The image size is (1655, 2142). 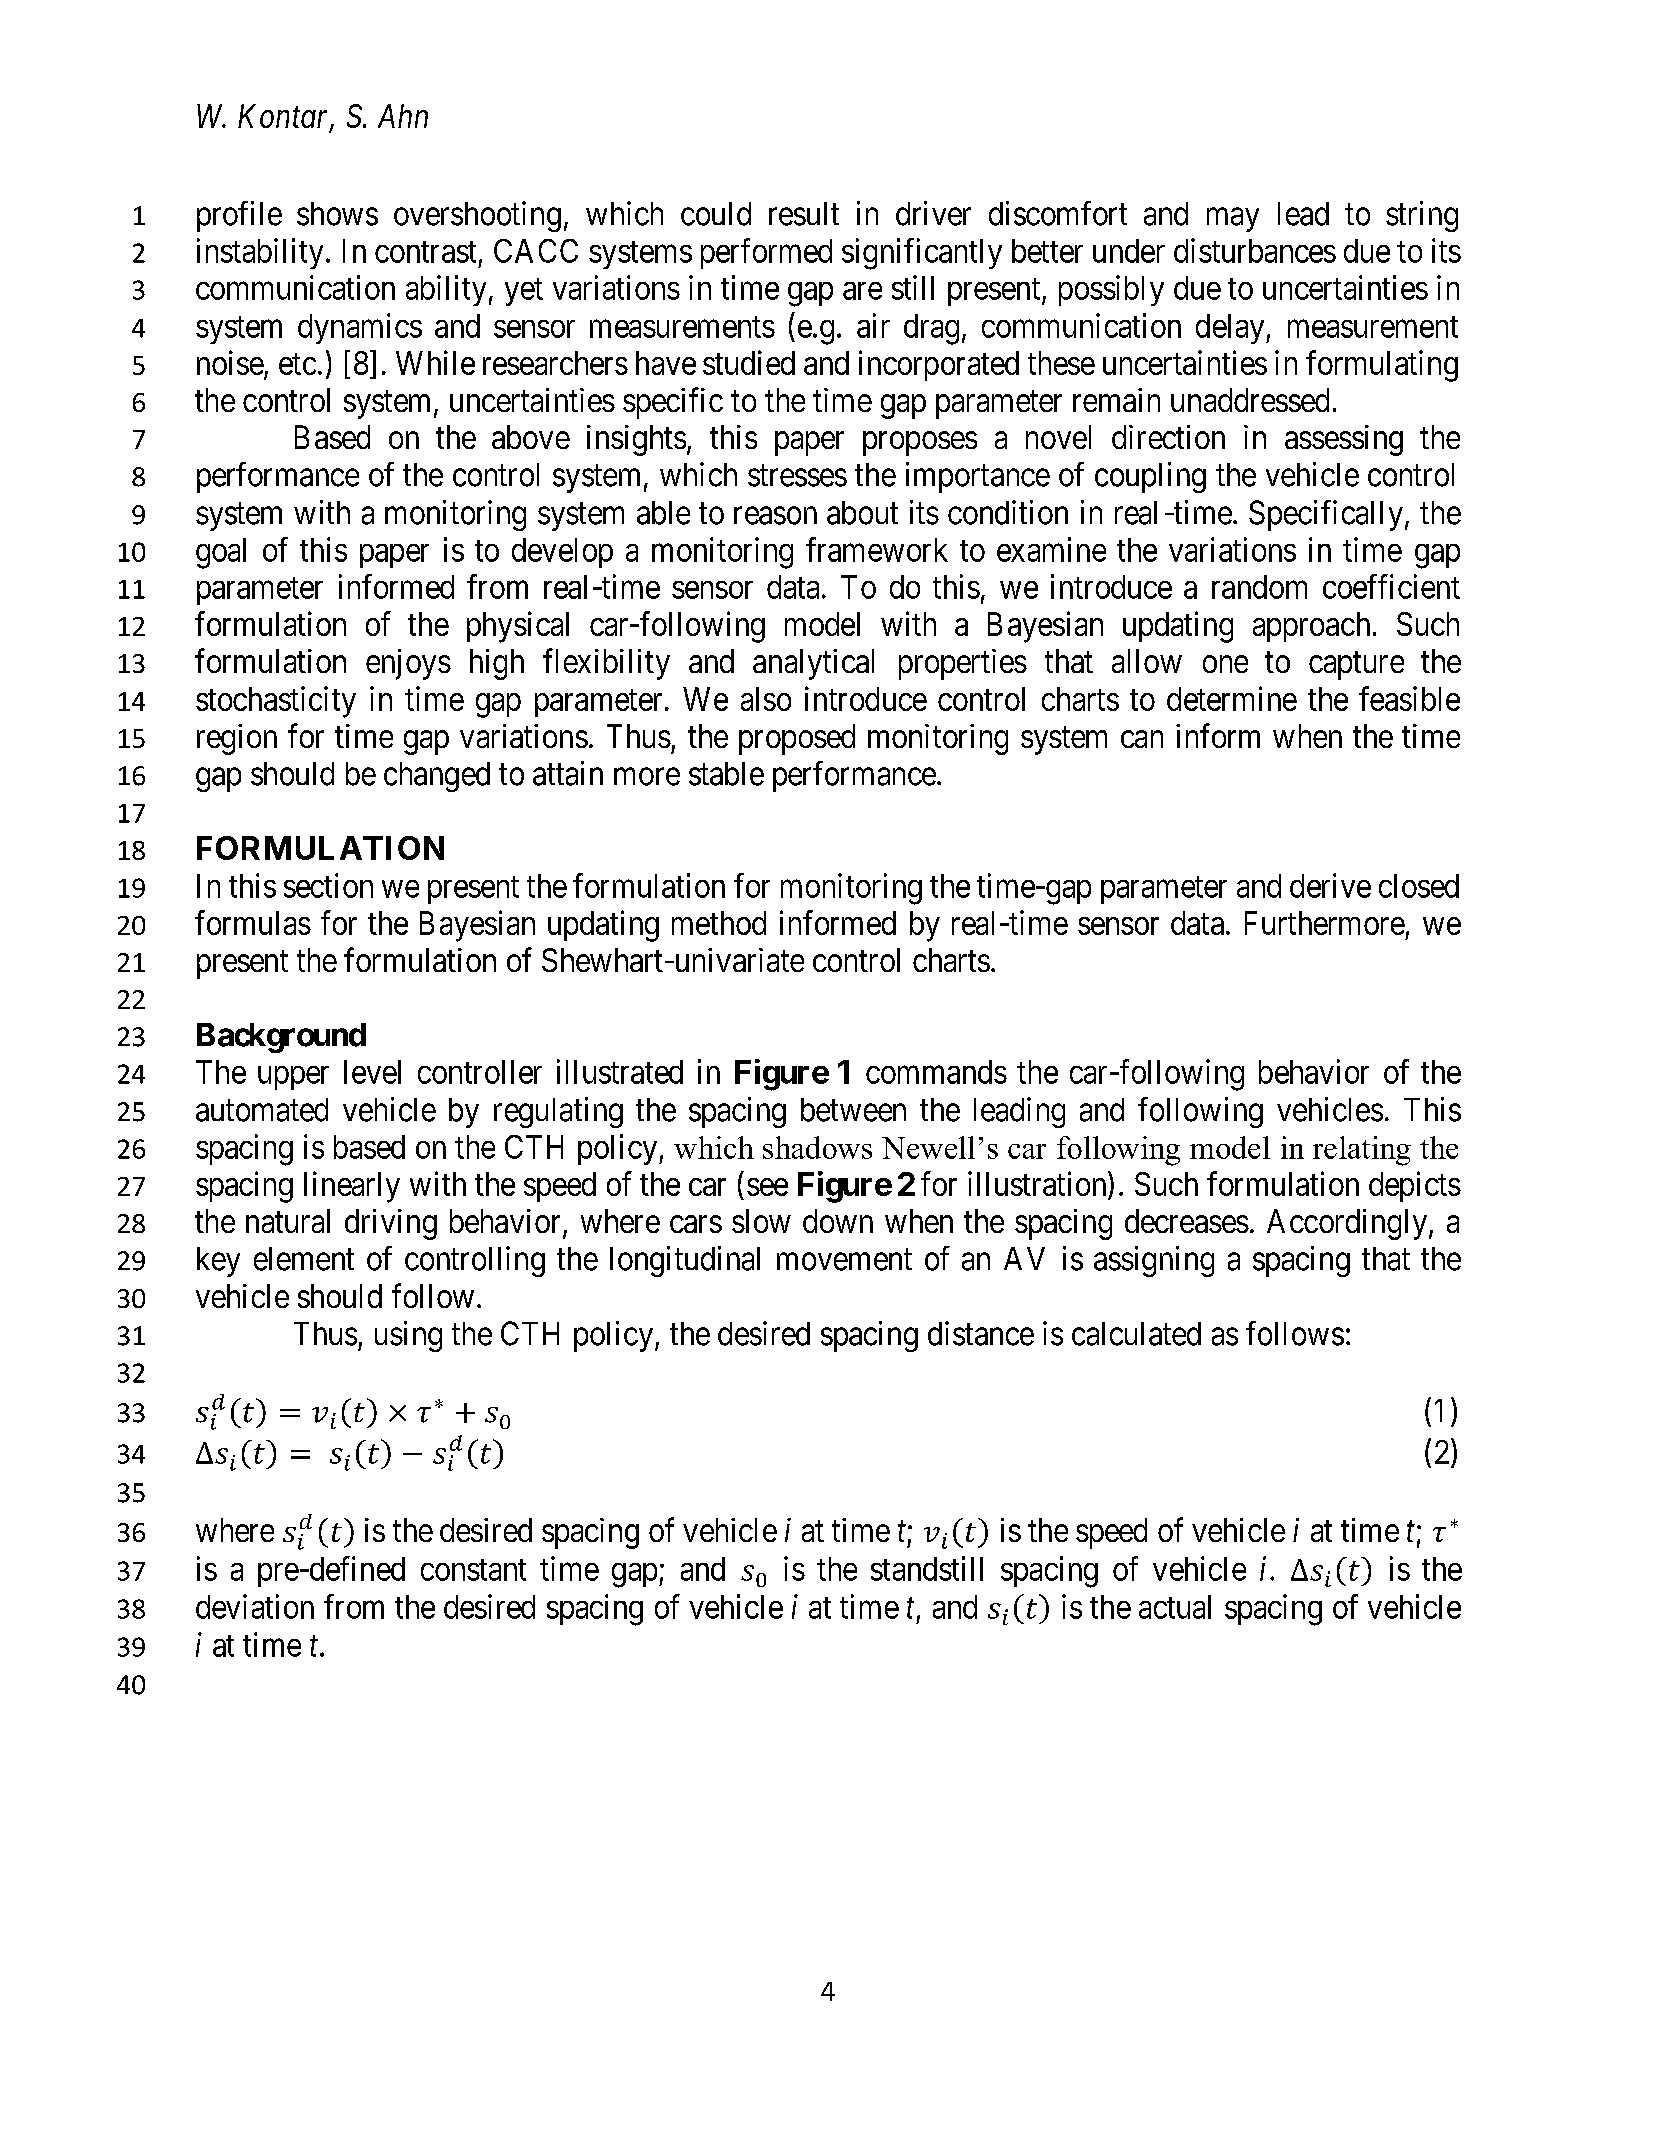 I want to click on constant, so click(x=473, y=1570).
